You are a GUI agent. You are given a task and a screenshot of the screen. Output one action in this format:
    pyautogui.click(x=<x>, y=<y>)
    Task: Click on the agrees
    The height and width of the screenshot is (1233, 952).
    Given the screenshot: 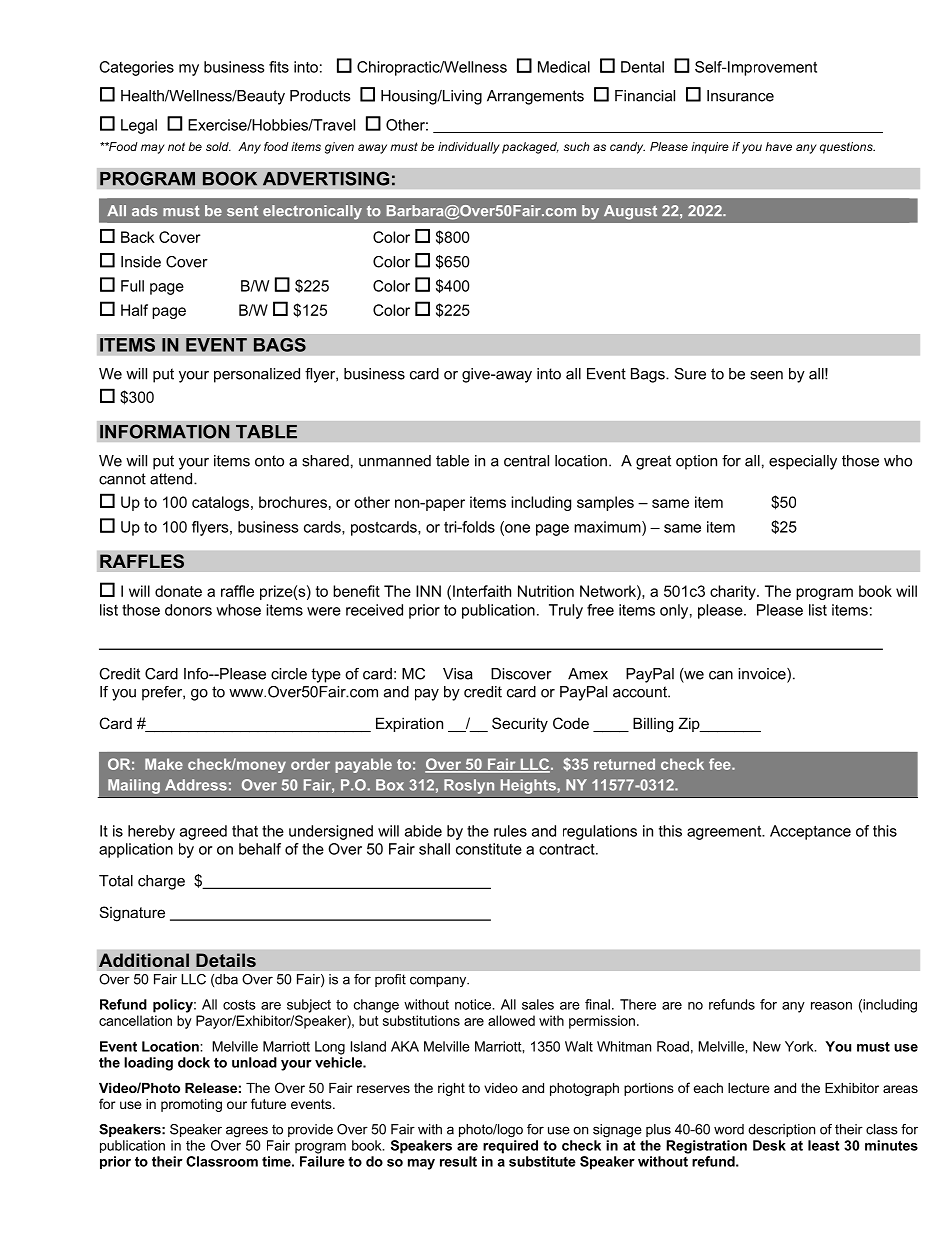 What is the action you would take?
    pyautogui.click(x=247, y=1131)
